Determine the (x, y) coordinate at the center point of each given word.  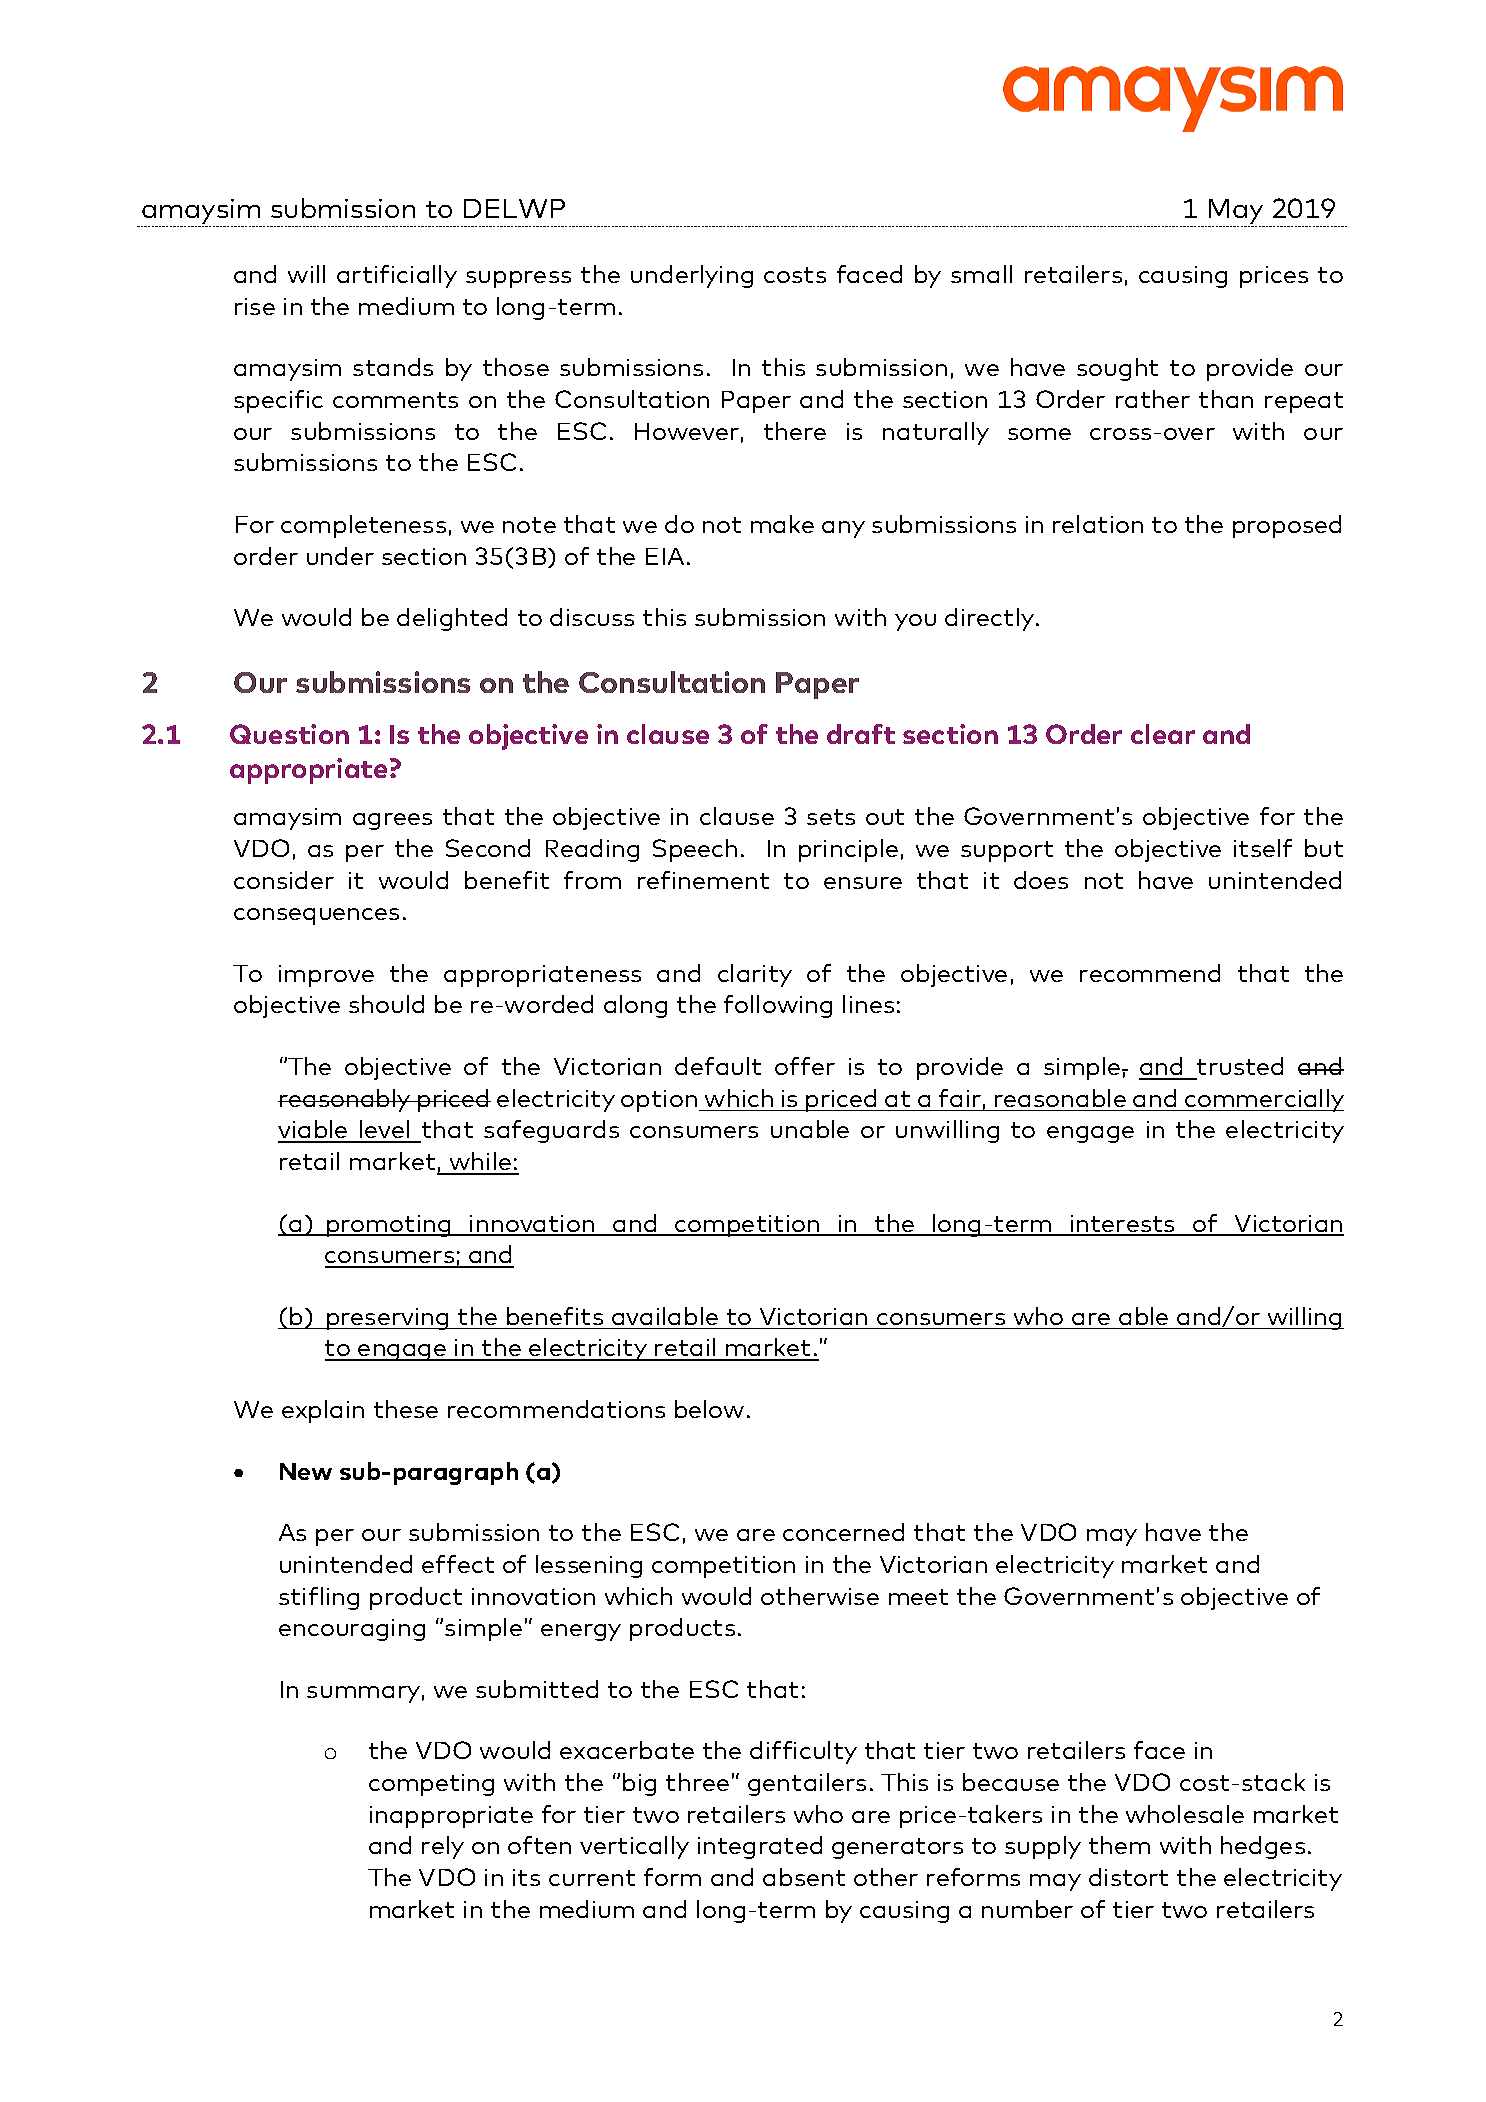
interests (1122, 1225)
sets (831, 817)
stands (393, 367)
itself (1263, 848)
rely (443, 1847)
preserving (388, 1319)
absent (804, 1877)
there (795, 431)
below (709, 1409)
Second (488, 848)
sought (1117, 369)
